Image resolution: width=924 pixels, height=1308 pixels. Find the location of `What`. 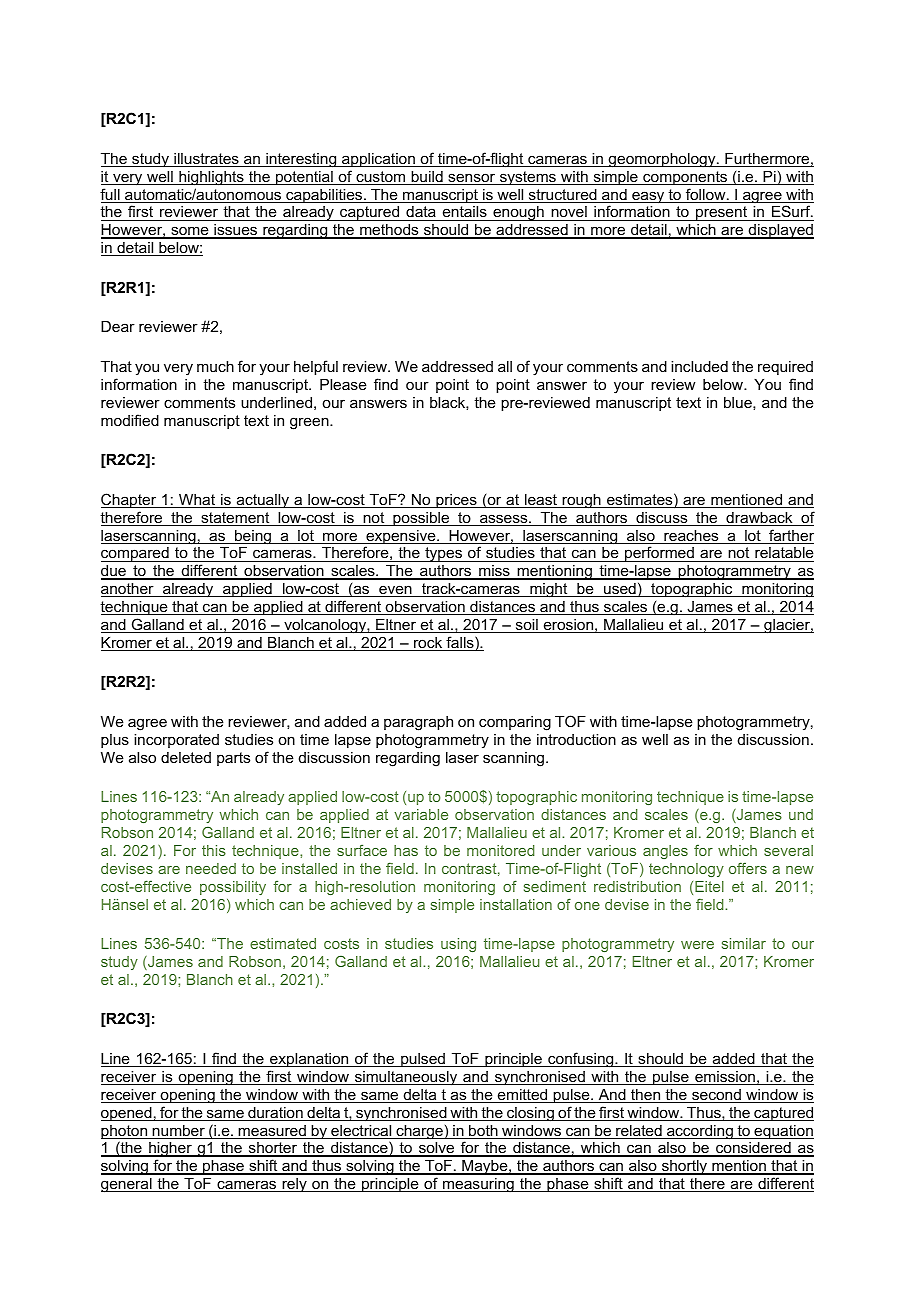

What is located at coordinates (197, 501).
